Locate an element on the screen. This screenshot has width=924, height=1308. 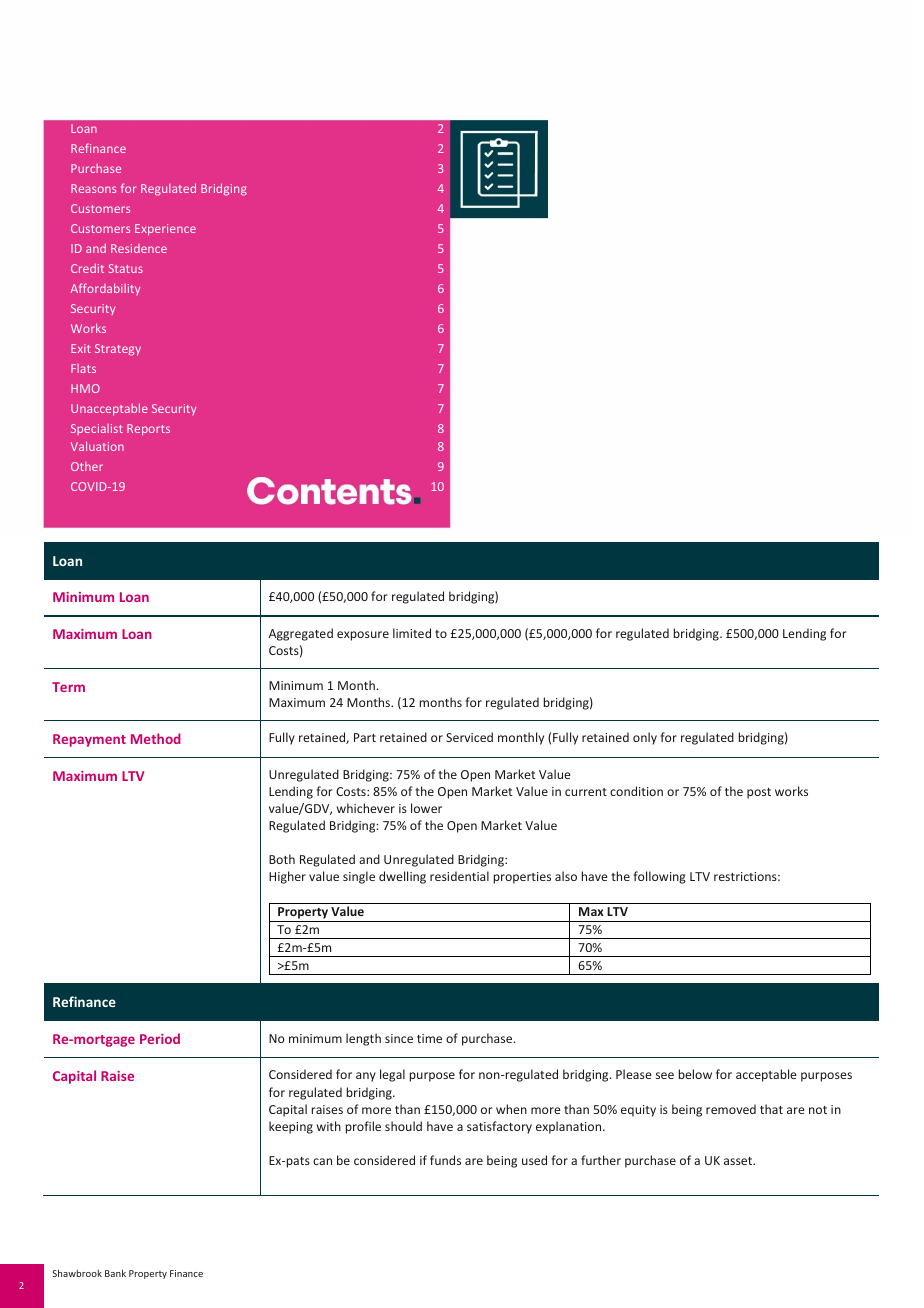
further is located at coordinates (601, 1160).
